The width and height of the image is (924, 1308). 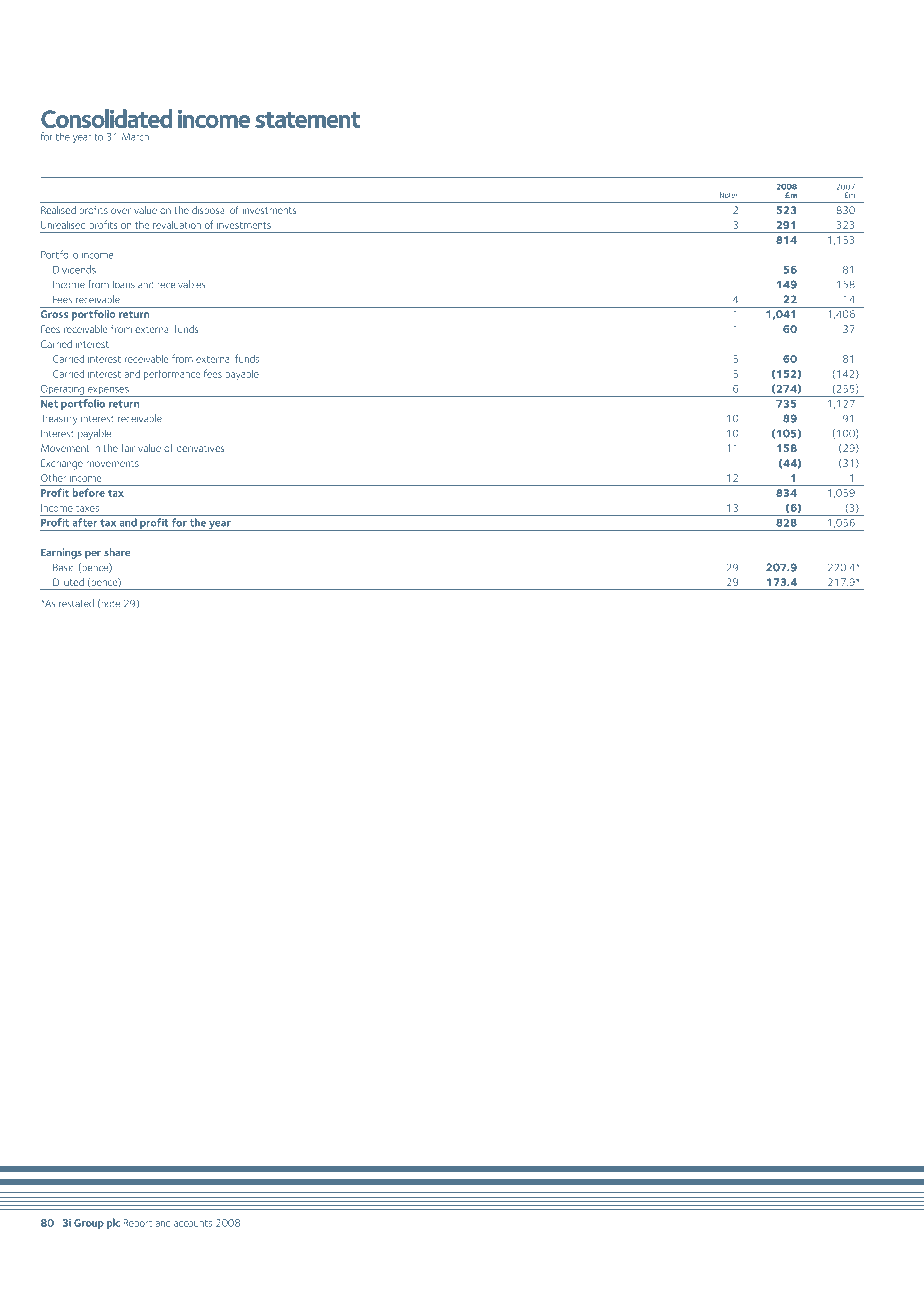 I want to click on taxes, so click(x=87, y=509).
